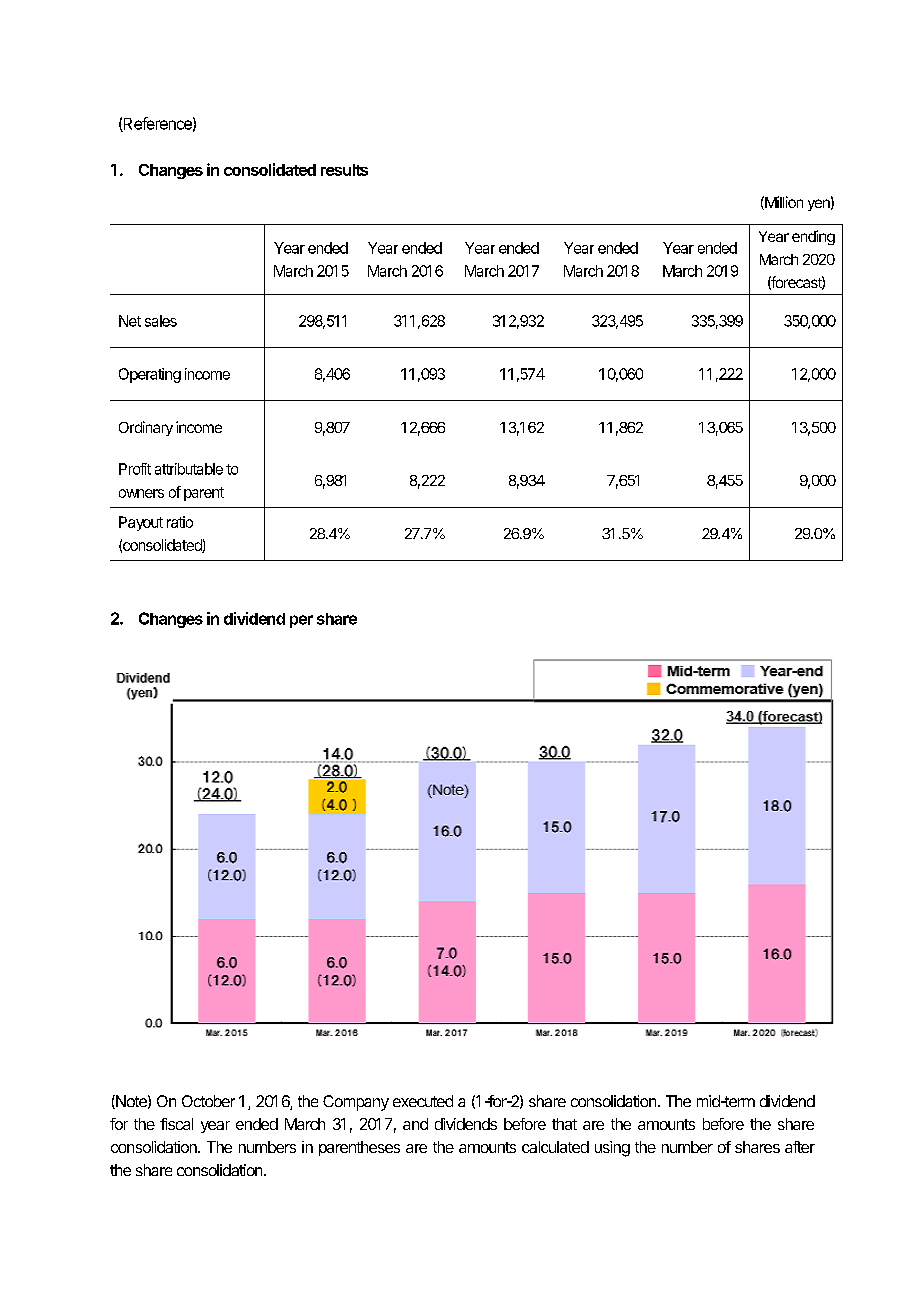  What do you see at coordinates (176, 1124) in the screenshot?
I see `fiscal` at bounding box center [176, 1124].
